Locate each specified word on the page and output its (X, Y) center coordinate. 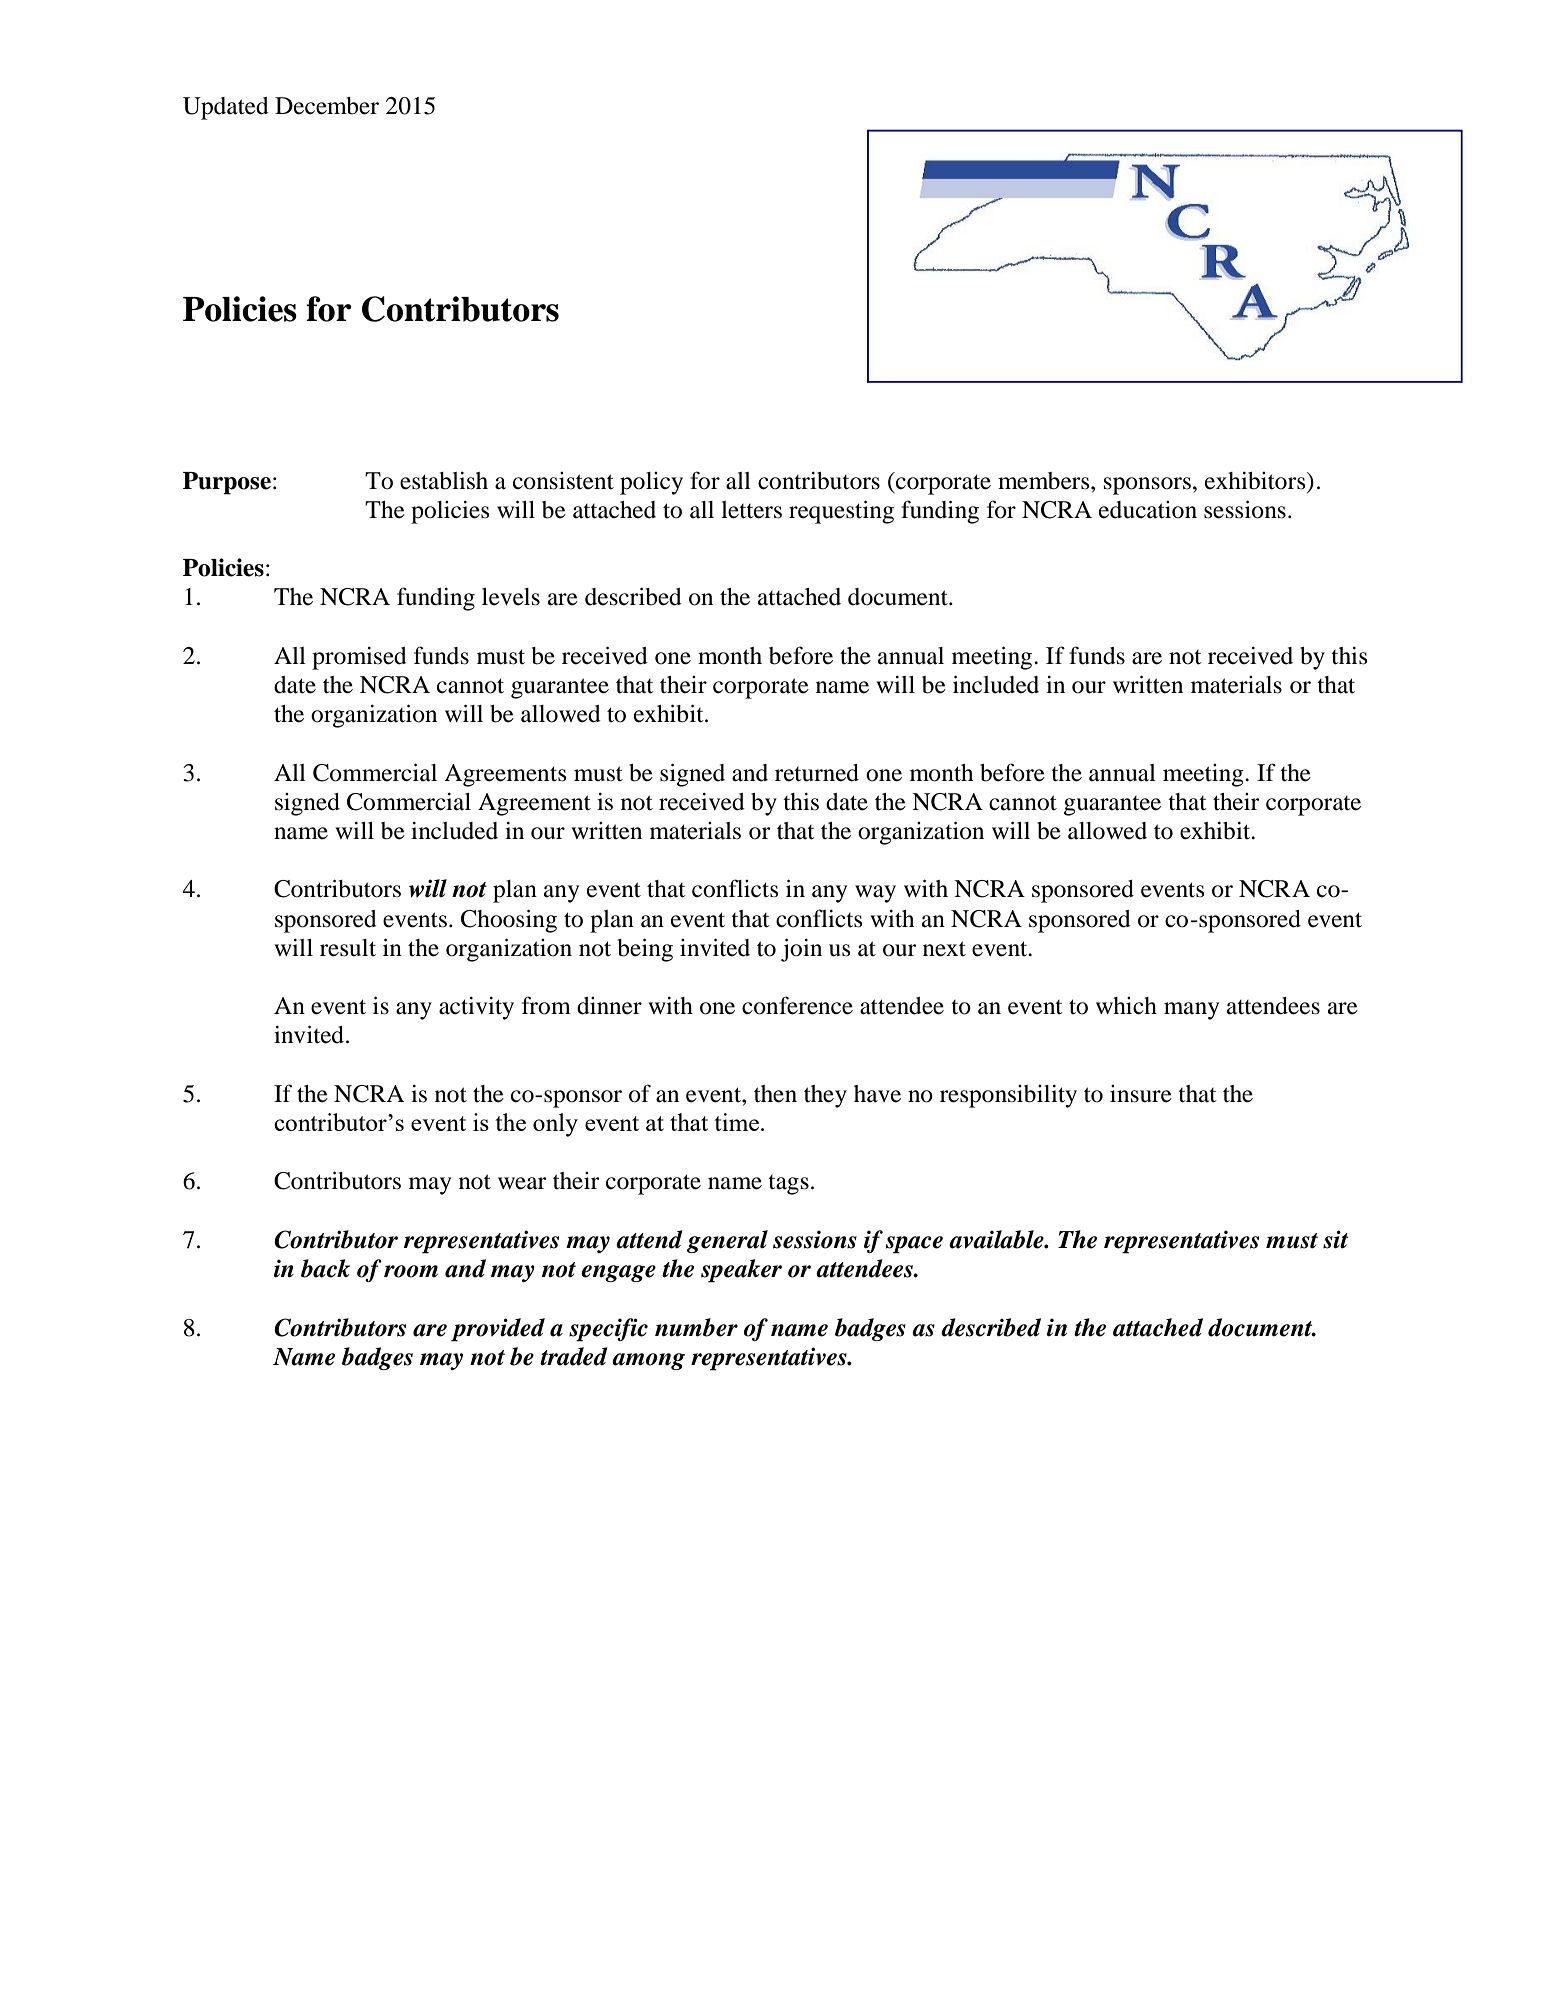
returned (817, 773)
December (327, 106)
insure (1141, 1094)
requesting (841, 512)
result (348, 948)
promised (359, 658)
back (325, 1268)
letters (751, 510)
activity (476, 1008)
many (1191, 1011)
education (1148, 510)
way (875, 894)
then (775, 1094)
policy (651, 483)
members (1045, 481)
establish (444, 481)
